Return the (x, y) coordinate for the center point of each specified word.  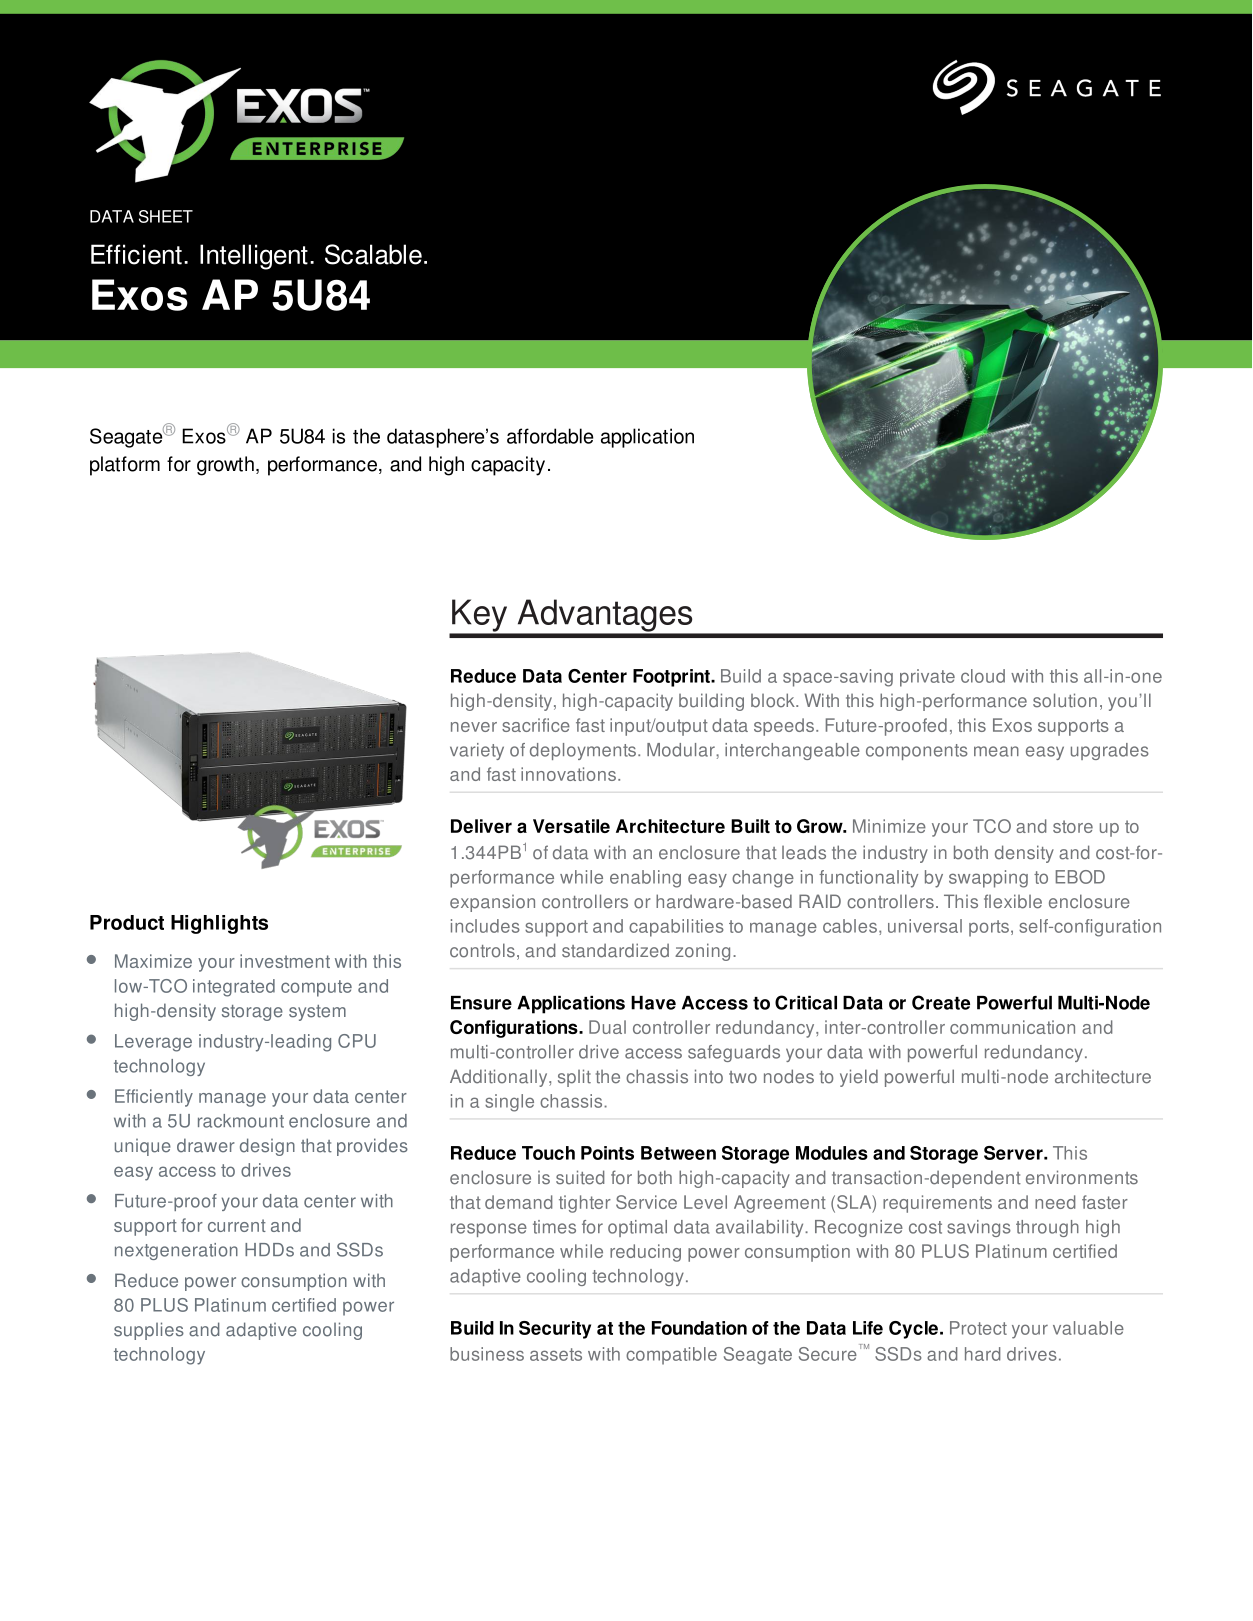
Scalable (373, 254)
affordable (550, 436)
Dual (607, 1027)
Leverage (153, 1043)
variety (477, 751)
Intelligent (254, 257)
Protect (978, 1328)
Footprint (672, 678)
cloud (983, 676)
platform (125, 466)
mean (996, 751)
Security (555, 1330)
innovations (570, 774)
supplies (149, 1331)
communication (1012, 1027)
